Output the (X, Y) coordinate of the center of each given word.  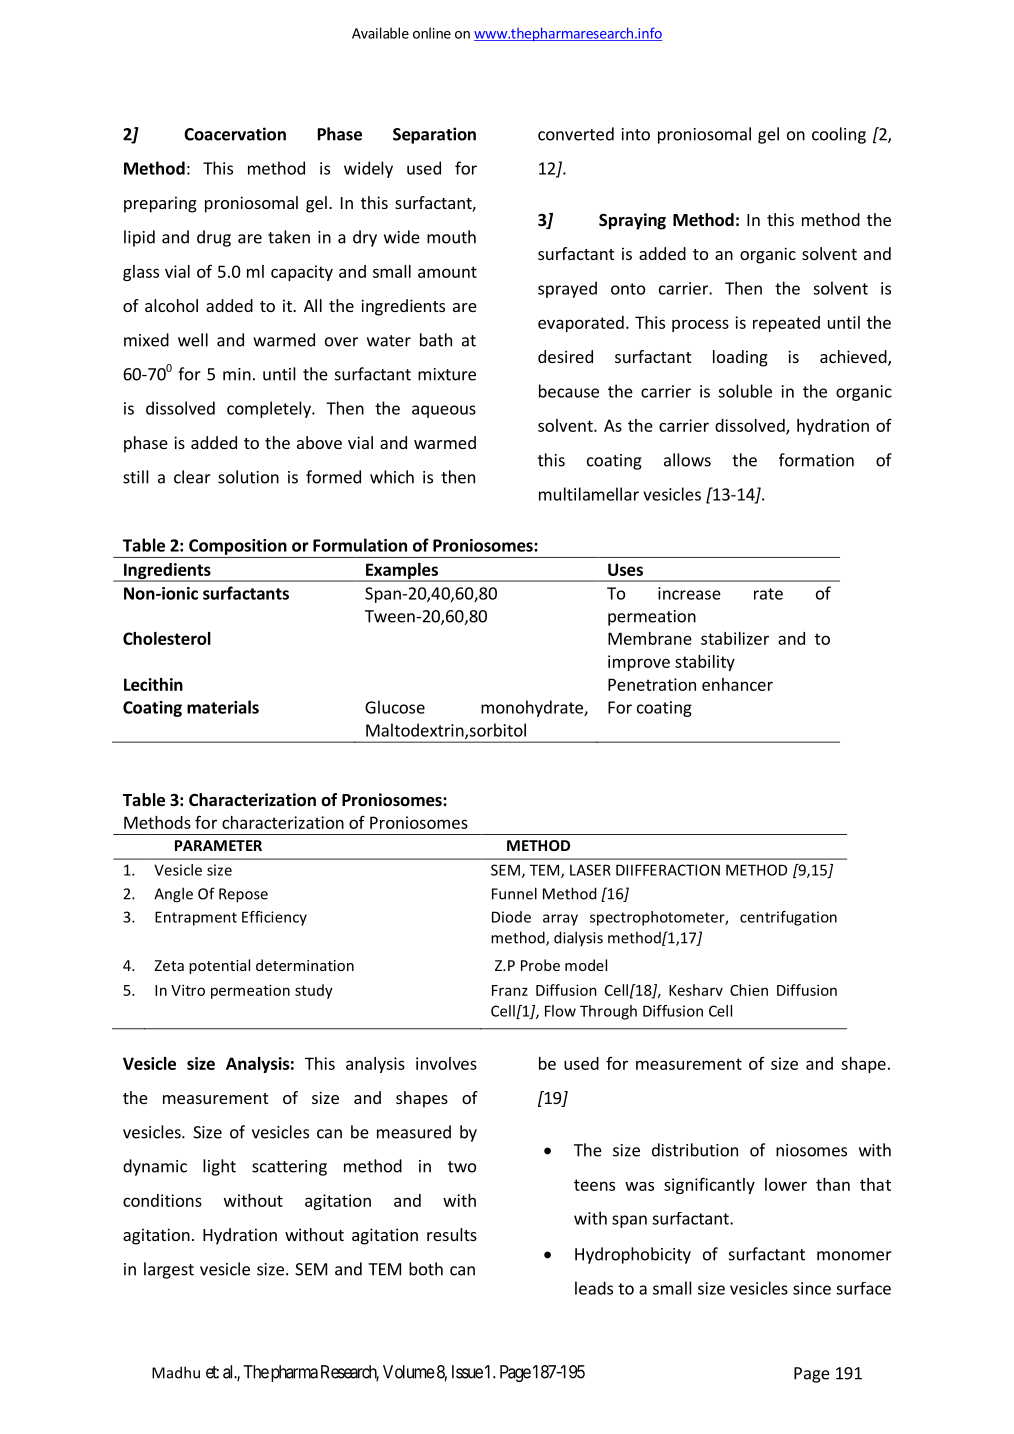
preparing (160, 204)
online (432, 33)
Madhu (176, 1372)
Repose (243, 895)
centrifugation (788, 918)
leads (594, 1288)
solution (248, 477)
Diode (511, 917)
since (812, 1288)
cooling (839, 135)
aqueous (444, 411)
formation (816, 460)
